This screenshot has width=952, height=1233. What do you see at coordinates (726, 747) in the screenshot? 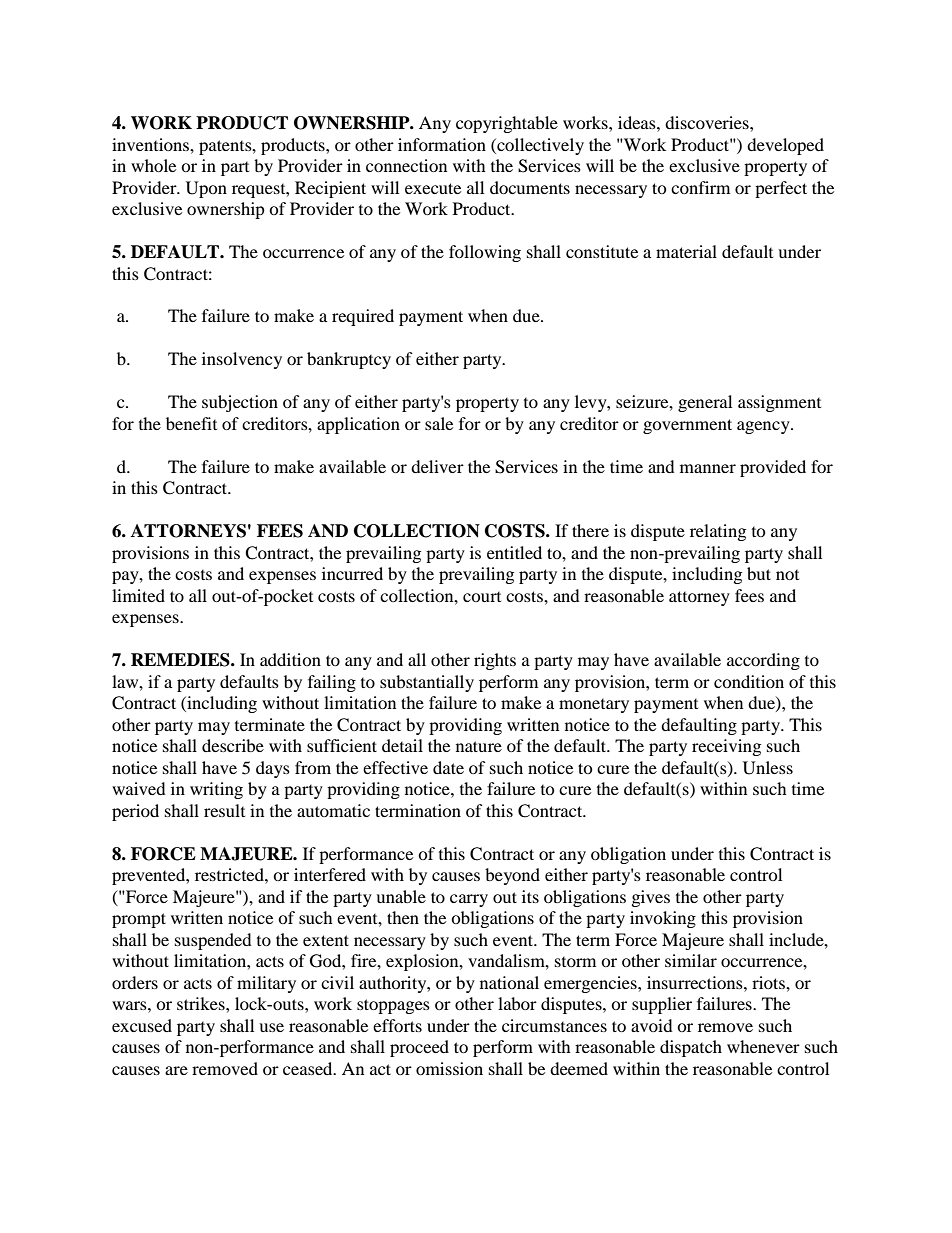
I see `receiving` at bounding box center [726, 747].
